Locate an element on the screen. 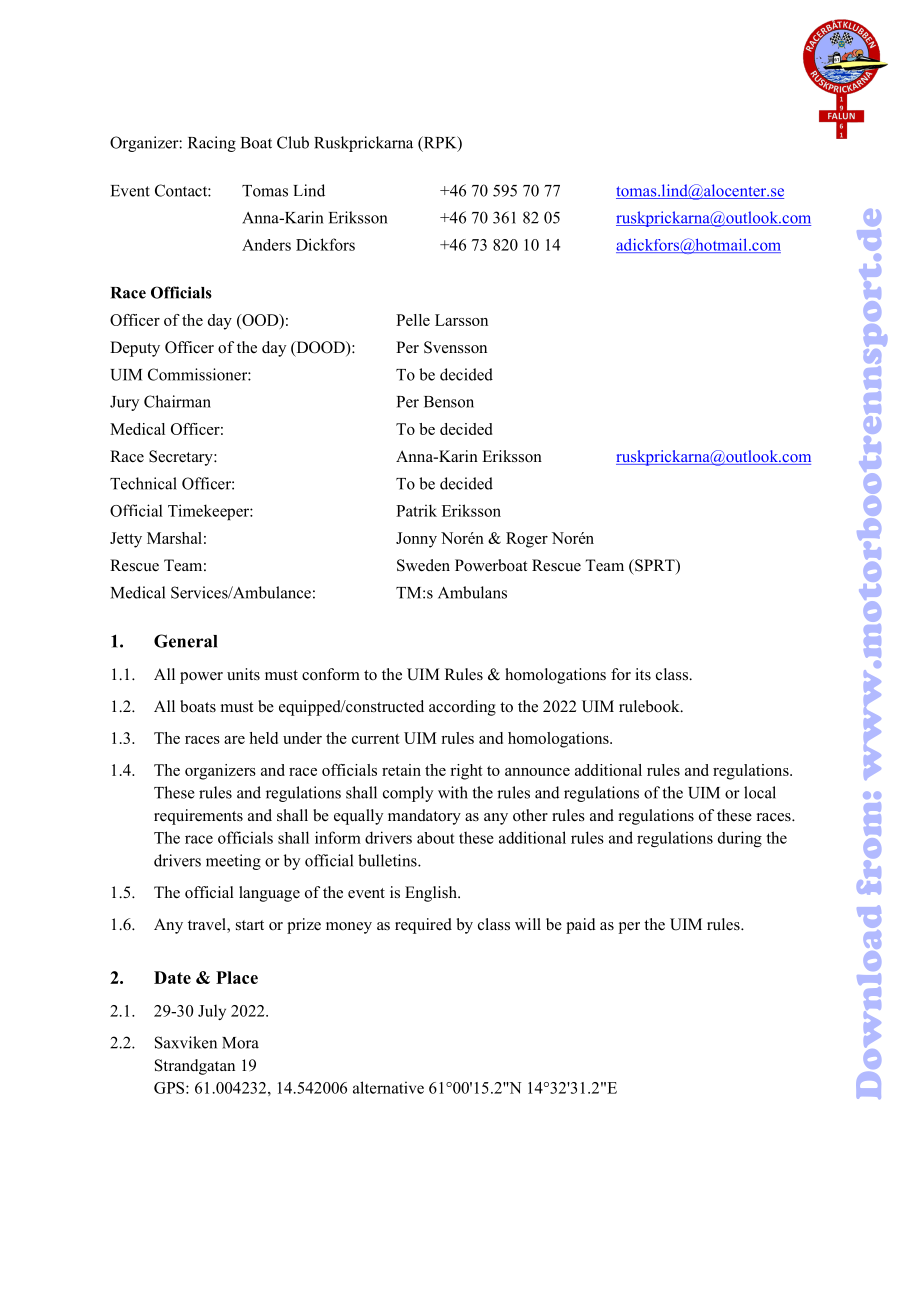 This screenshot has height=1308, width=924. Svensson is located at coordinates (455, 347).
